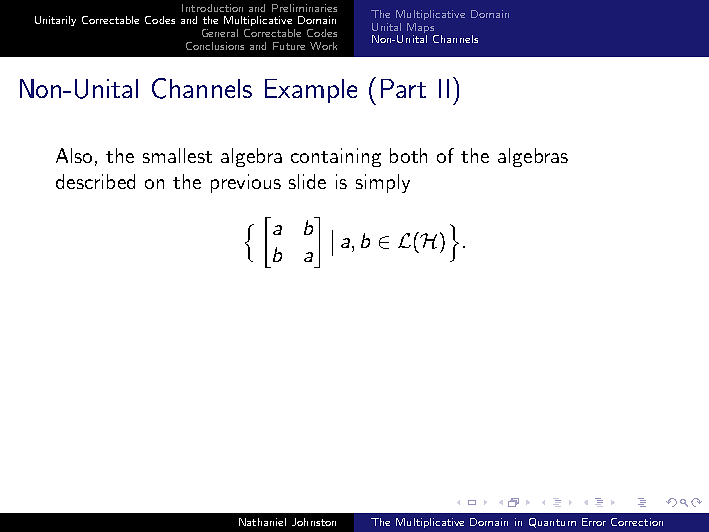 The width and height of the document is (709, 532). What do you see at coordinates (420, 28) in the document?
I see `Maps` at bounding box center [420, 28].
